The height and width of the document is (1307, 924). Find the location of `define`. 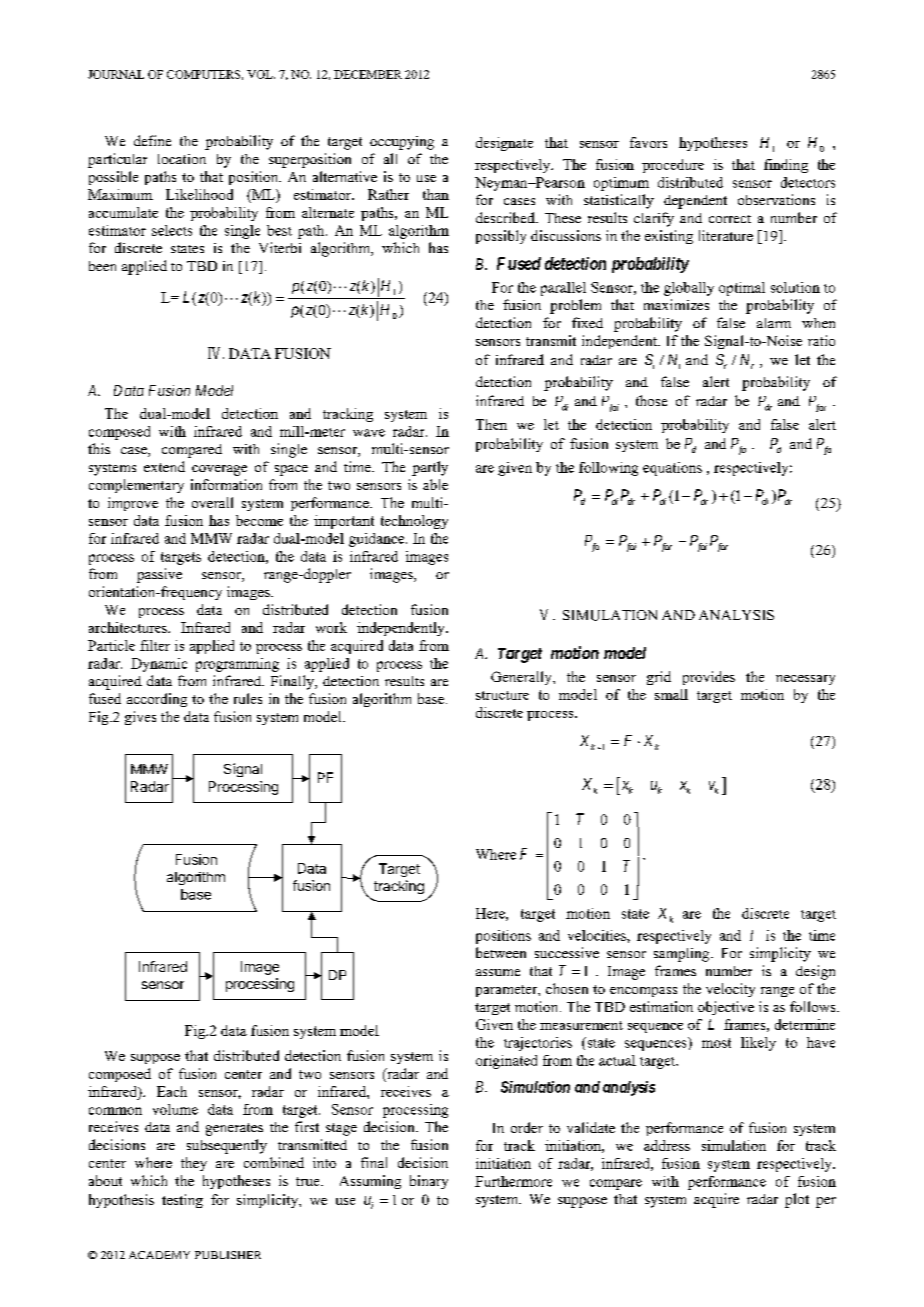

define is located at coordinates (152, 140).
